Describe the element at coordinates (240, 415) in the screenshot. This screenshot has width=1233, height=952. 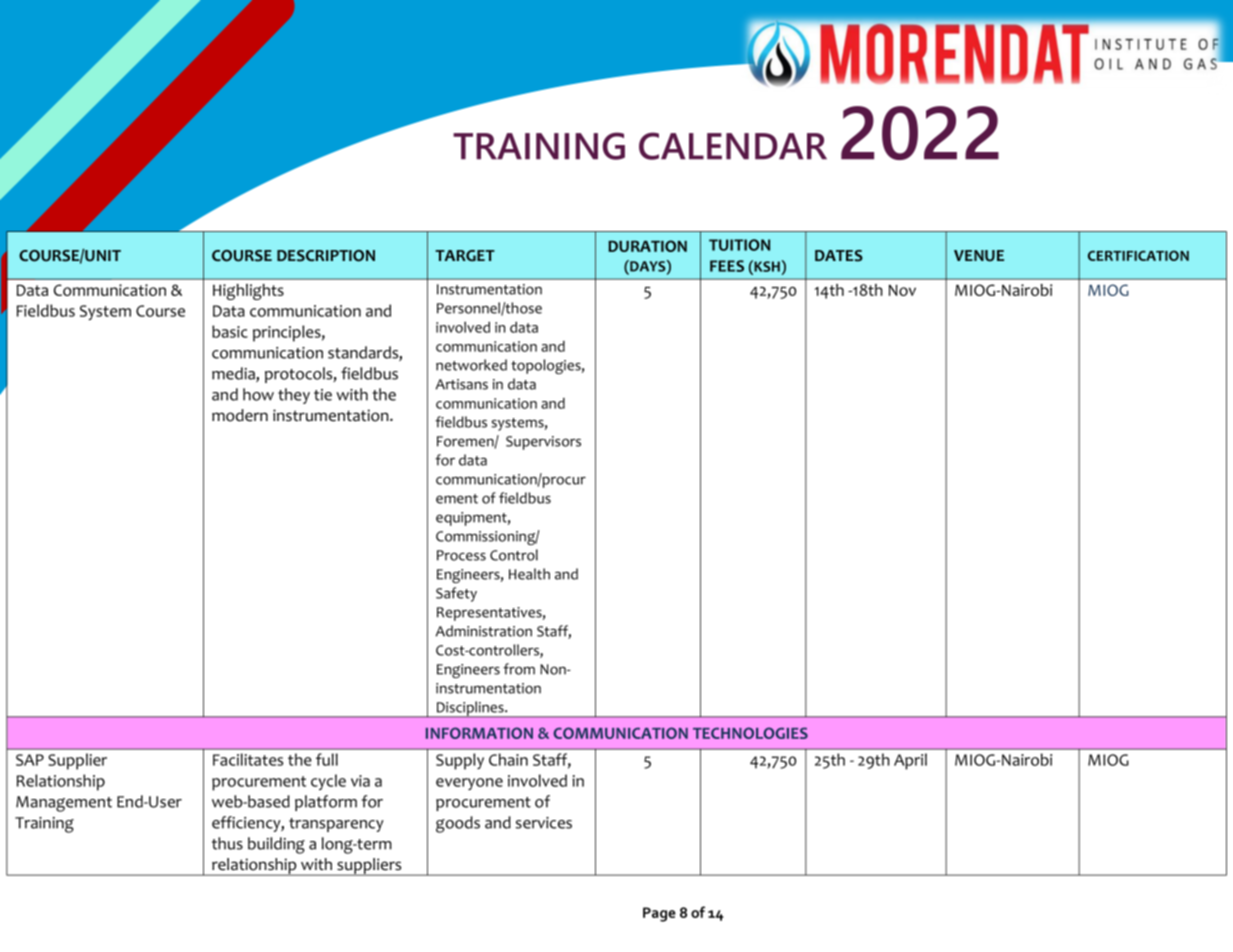
I see `modern` at that location.
